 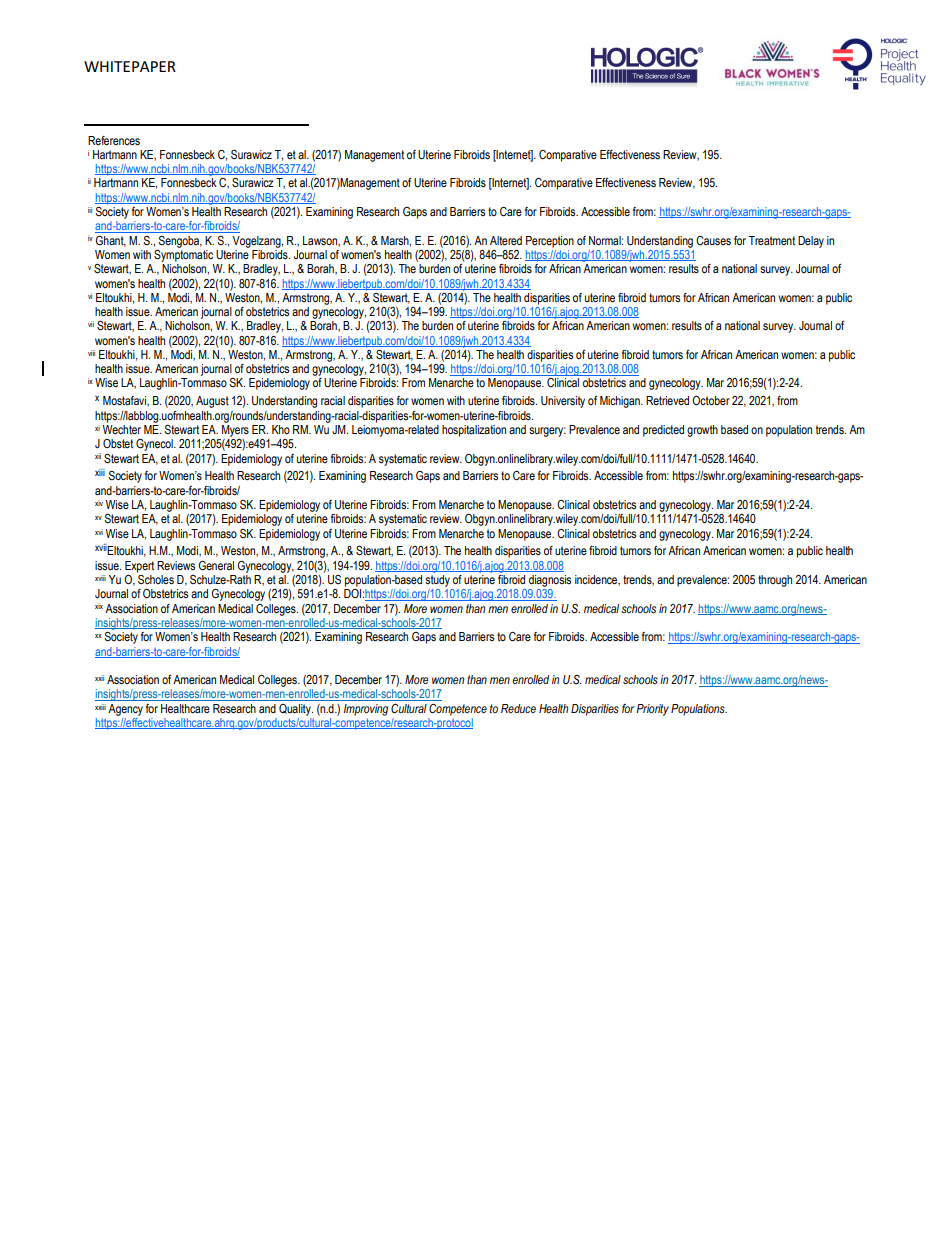 What do you see at coordinates (474, 431) in the image?
I see `hospitalization` at bounding box center [474, 431].
